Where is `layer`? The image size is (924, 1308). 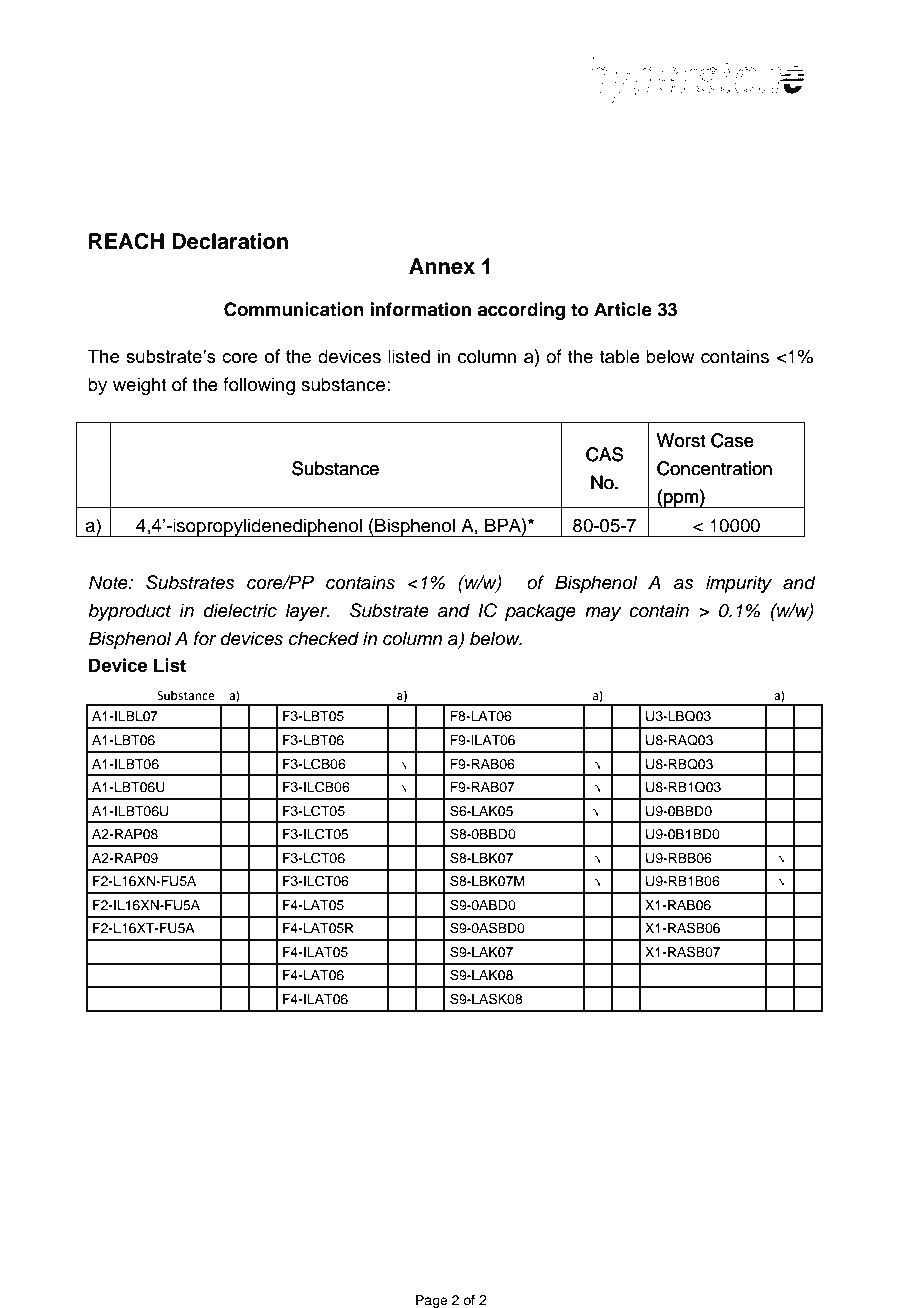 layer is located at coordinates (307, 612).
